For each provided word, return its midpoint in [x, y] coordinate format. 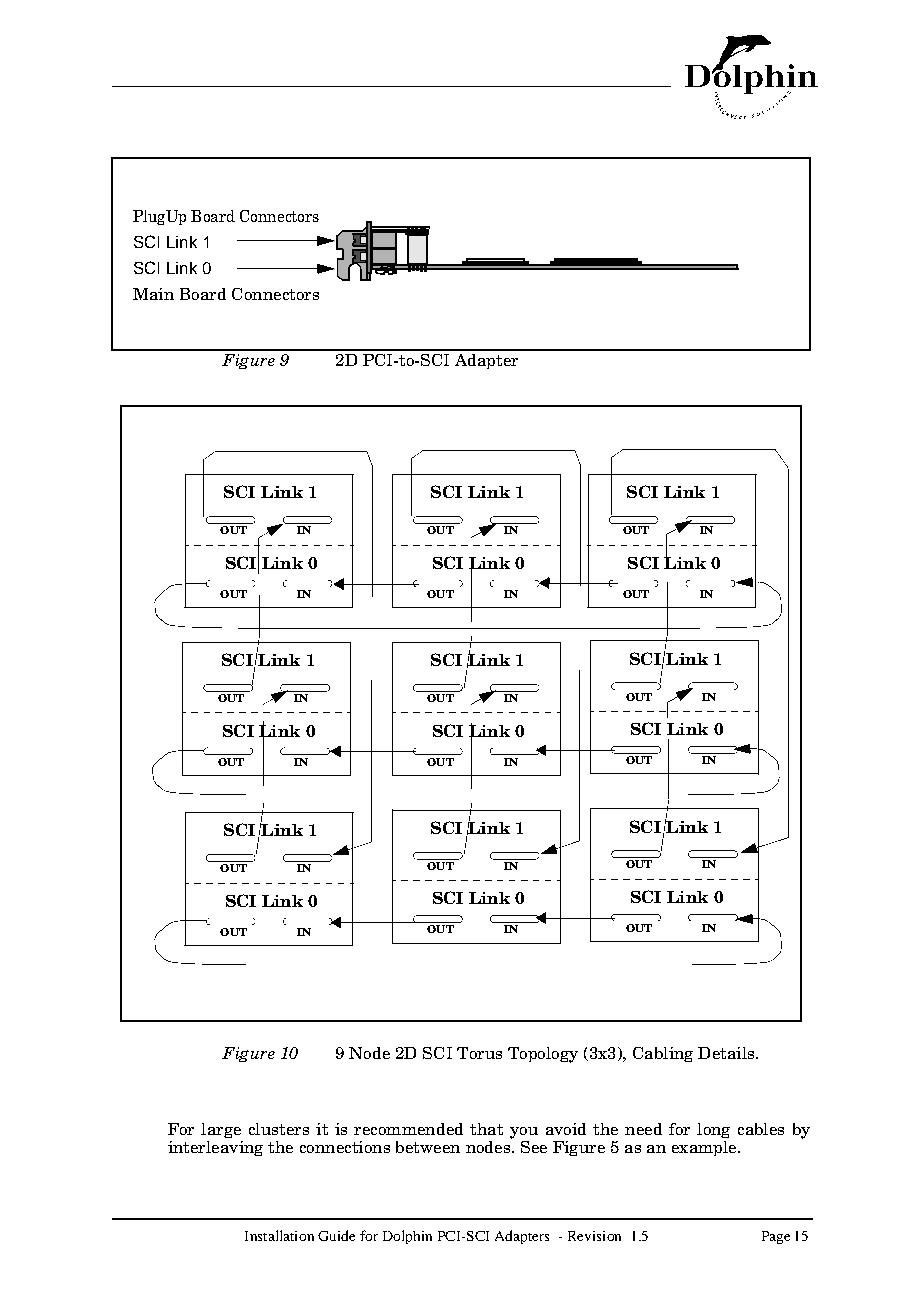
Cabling [663, 1054]
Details [727, 1053]
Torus [479, 1053]
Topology [543, 1055]
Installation [279, 1235]
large [221, 1130]
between [428, 1147]
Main [153, 294]
